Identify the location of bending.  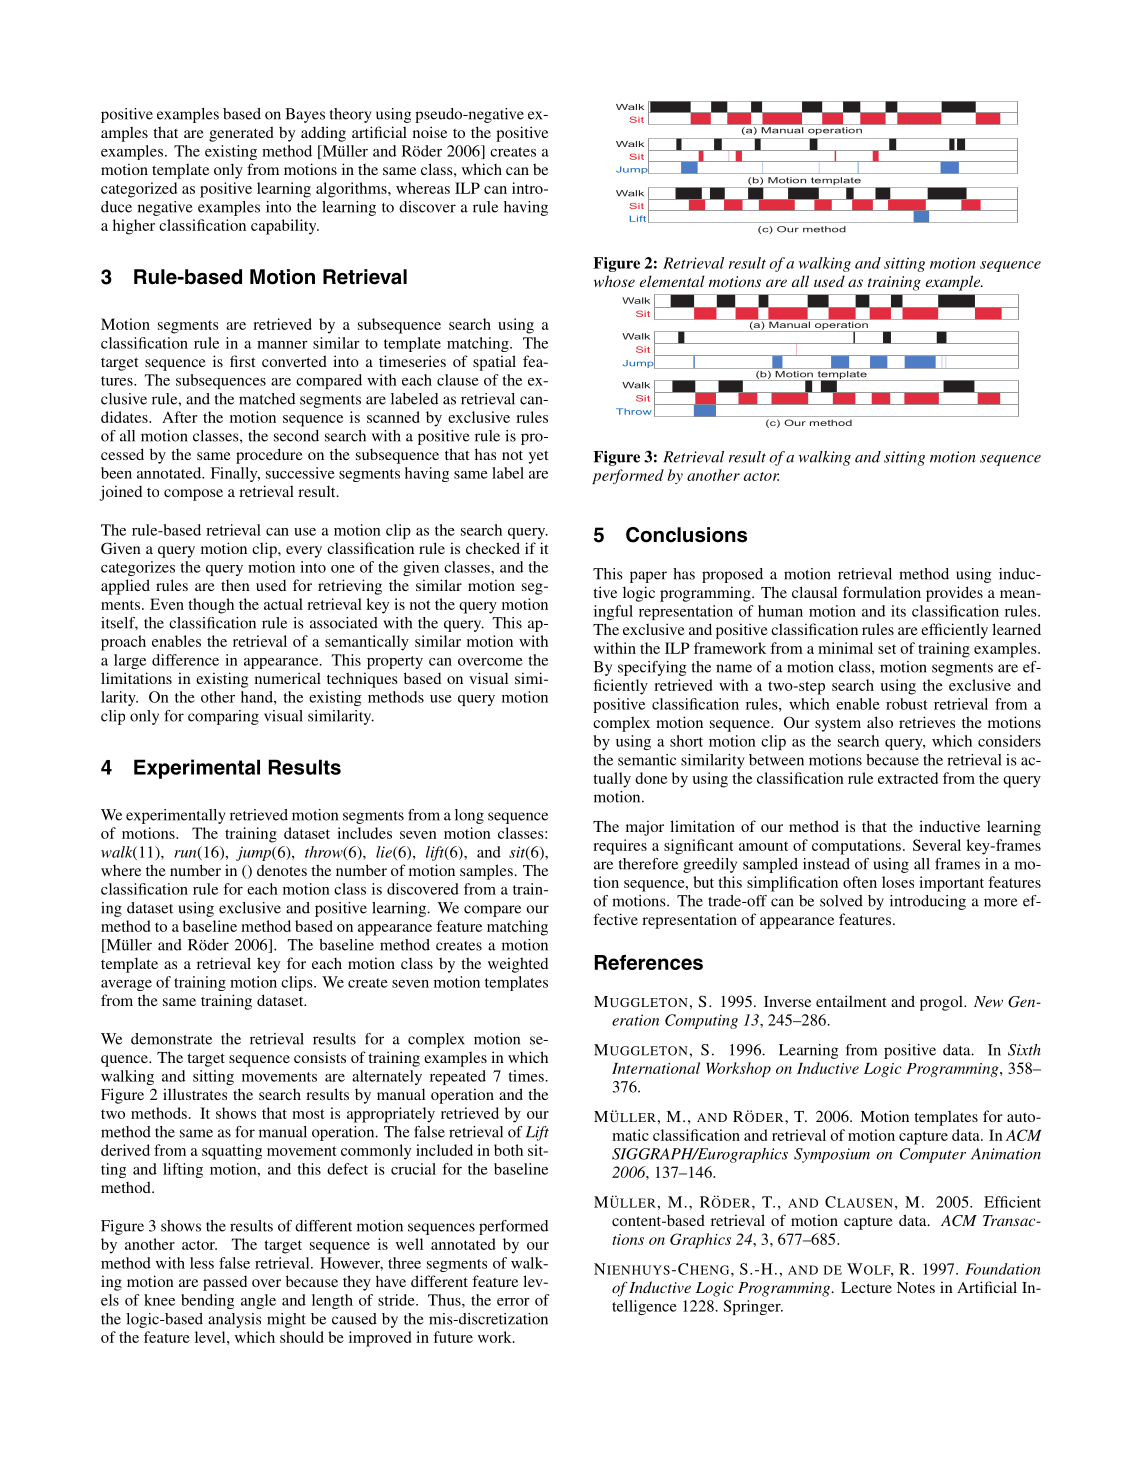
(207, 1301).
